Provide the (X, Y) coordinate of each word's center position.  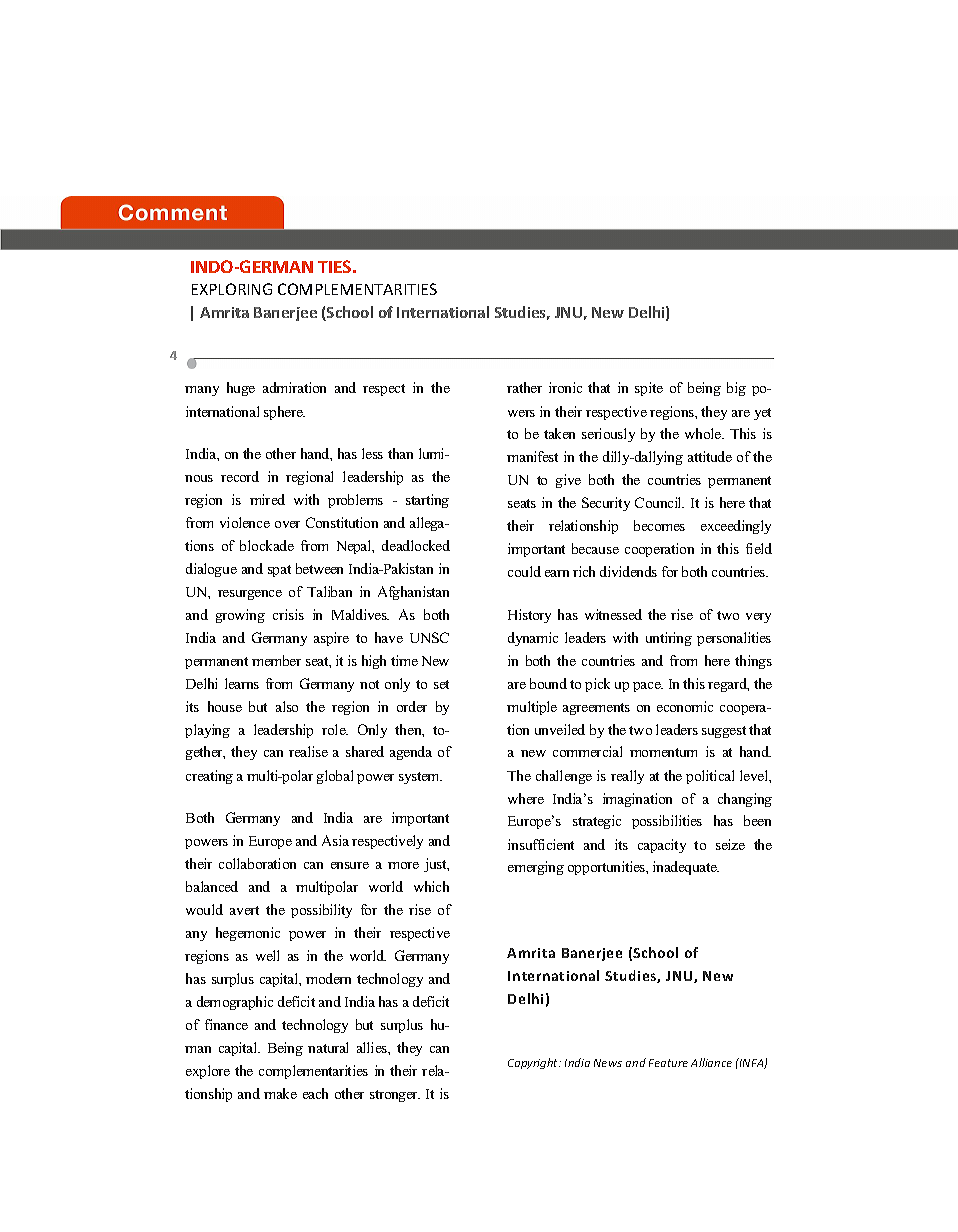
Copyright (534, 1063)
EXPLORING (232, 289)
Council (659, 502)
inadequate (686, 868)
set (441, 684)
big (736, 389)
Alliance (711, 1062)
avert (244, 910)
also (287, 706)
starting (427, 501)
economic (685, 706)
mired (267, 499)
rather (524, 387)
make (280, 1093)
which (431, 886)
